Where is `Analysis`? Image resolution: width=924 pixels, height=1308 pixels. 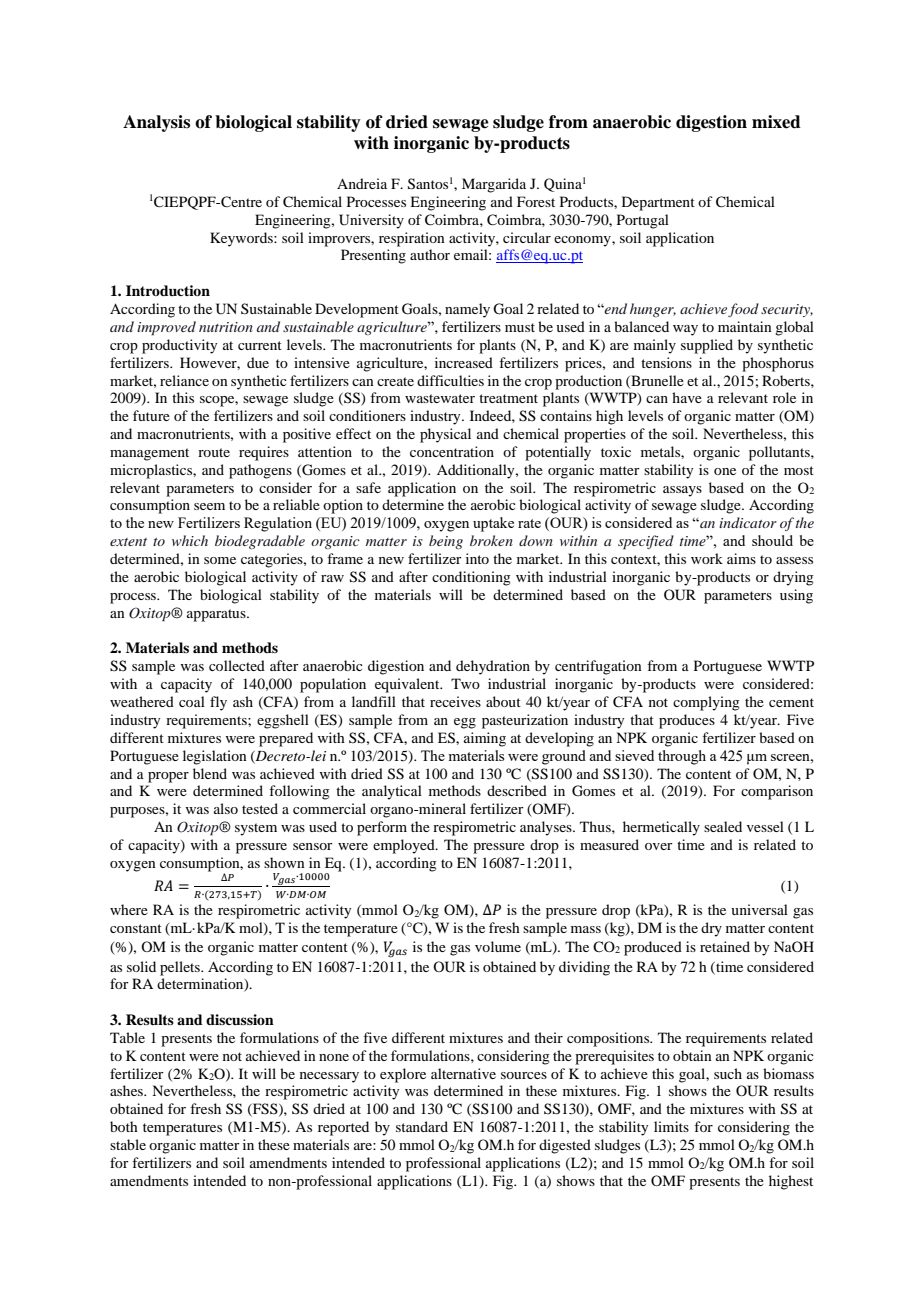 Analysis is located at coordinates (156, 123).
